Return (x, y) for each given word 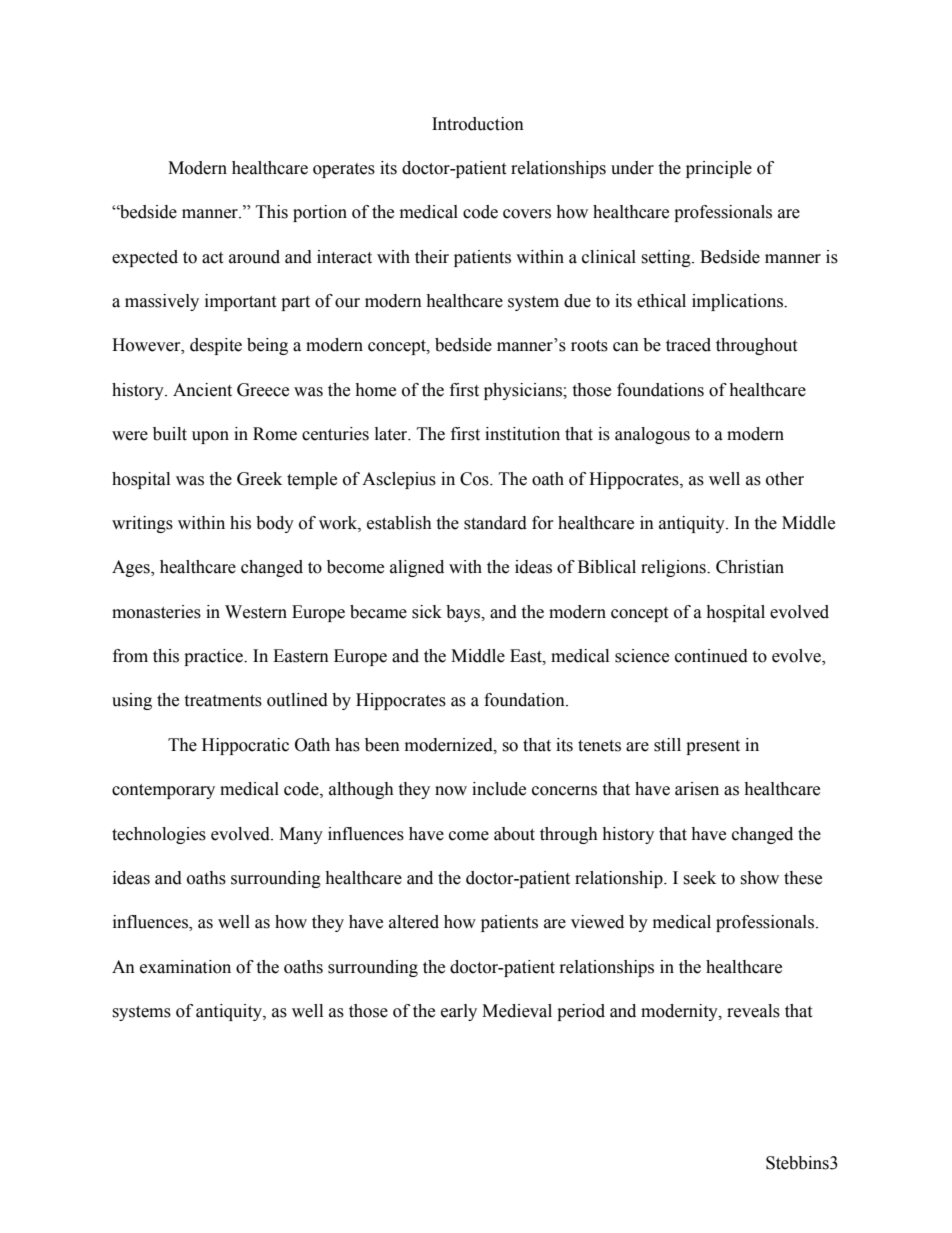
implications (738, 302)
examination (185, 967)
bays (464, 613)
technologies (159, 835)
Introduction (478, 124)
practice (214, 657)
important (240, 302)
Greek (259, 479)
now (451, 791)
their (432, 257)
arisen (697, 789)
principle (719, 169)
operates (344, 170)
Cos (475, 479)
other (785, 479)
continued (711, 656)
